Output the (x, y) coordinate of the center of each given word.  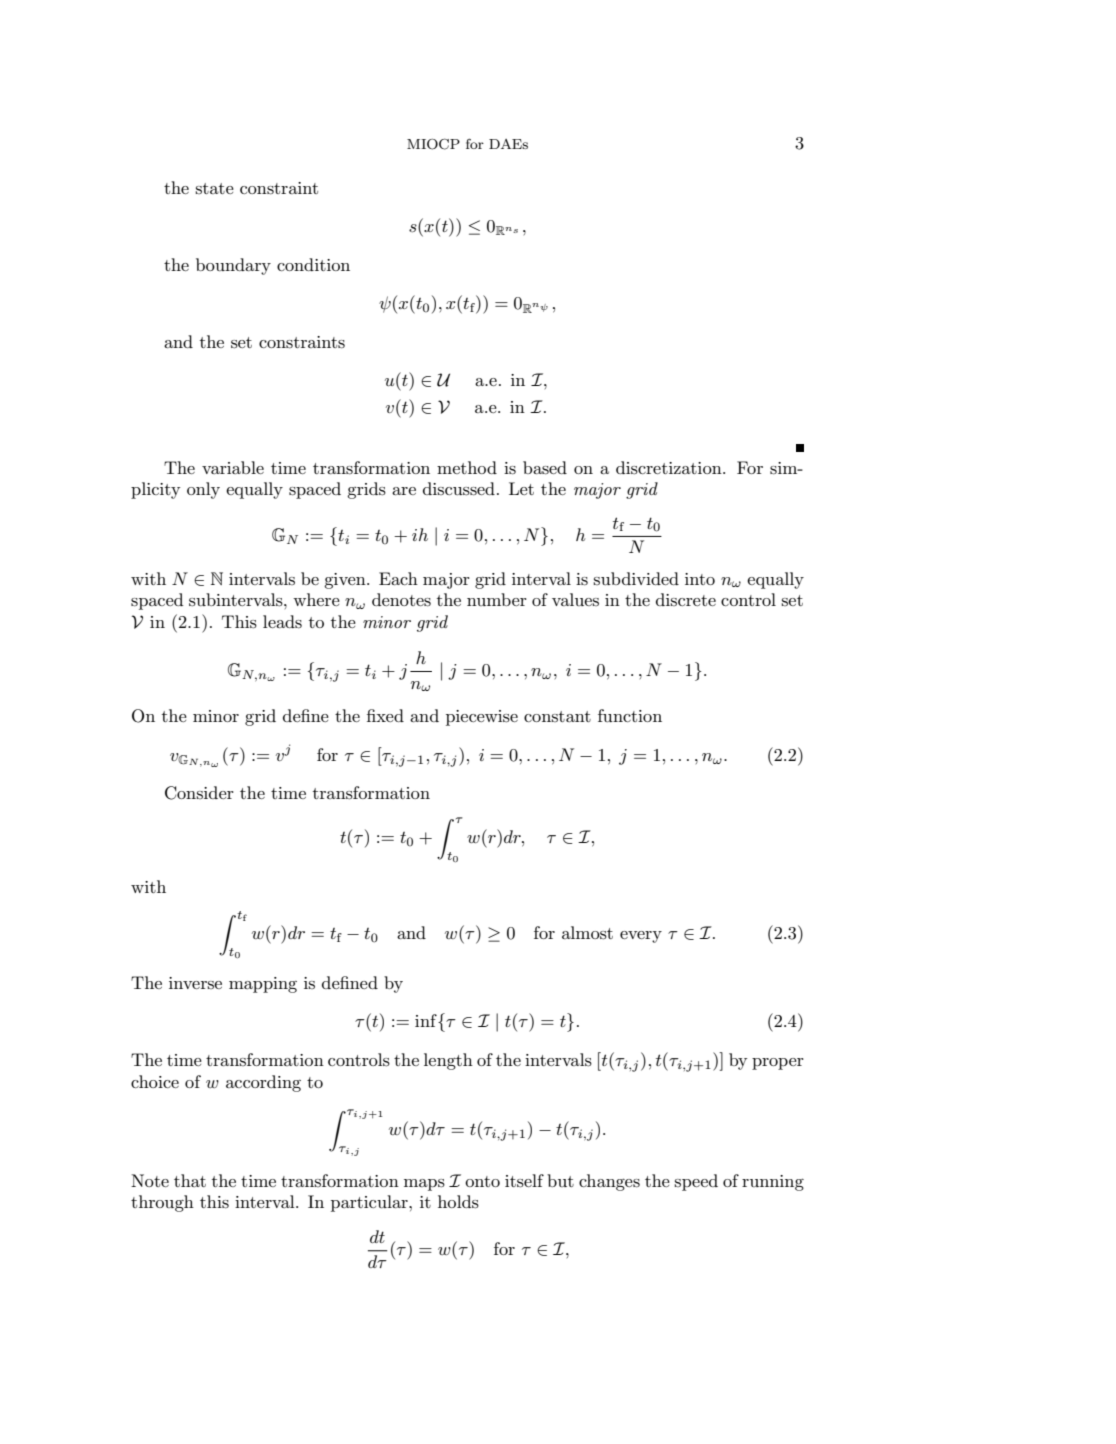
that (190, 1180)
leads (282, 622)
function (630, 715)
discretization (670, 468)
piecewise (482, 718)
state (214, 188)
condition (313, 264)
